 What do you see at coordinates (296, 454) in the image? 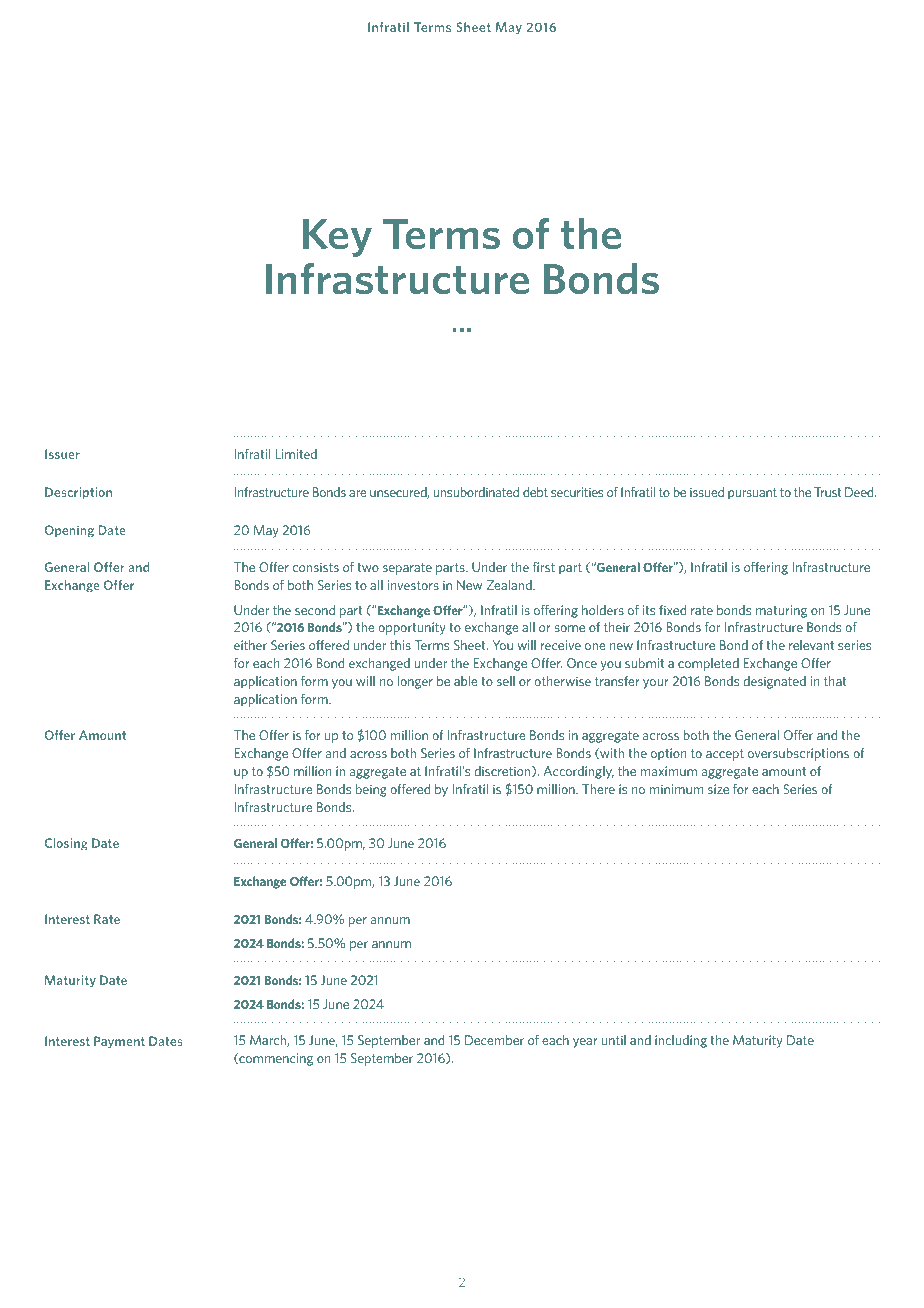
I see `Limited` at bounding box center [296, 454].
